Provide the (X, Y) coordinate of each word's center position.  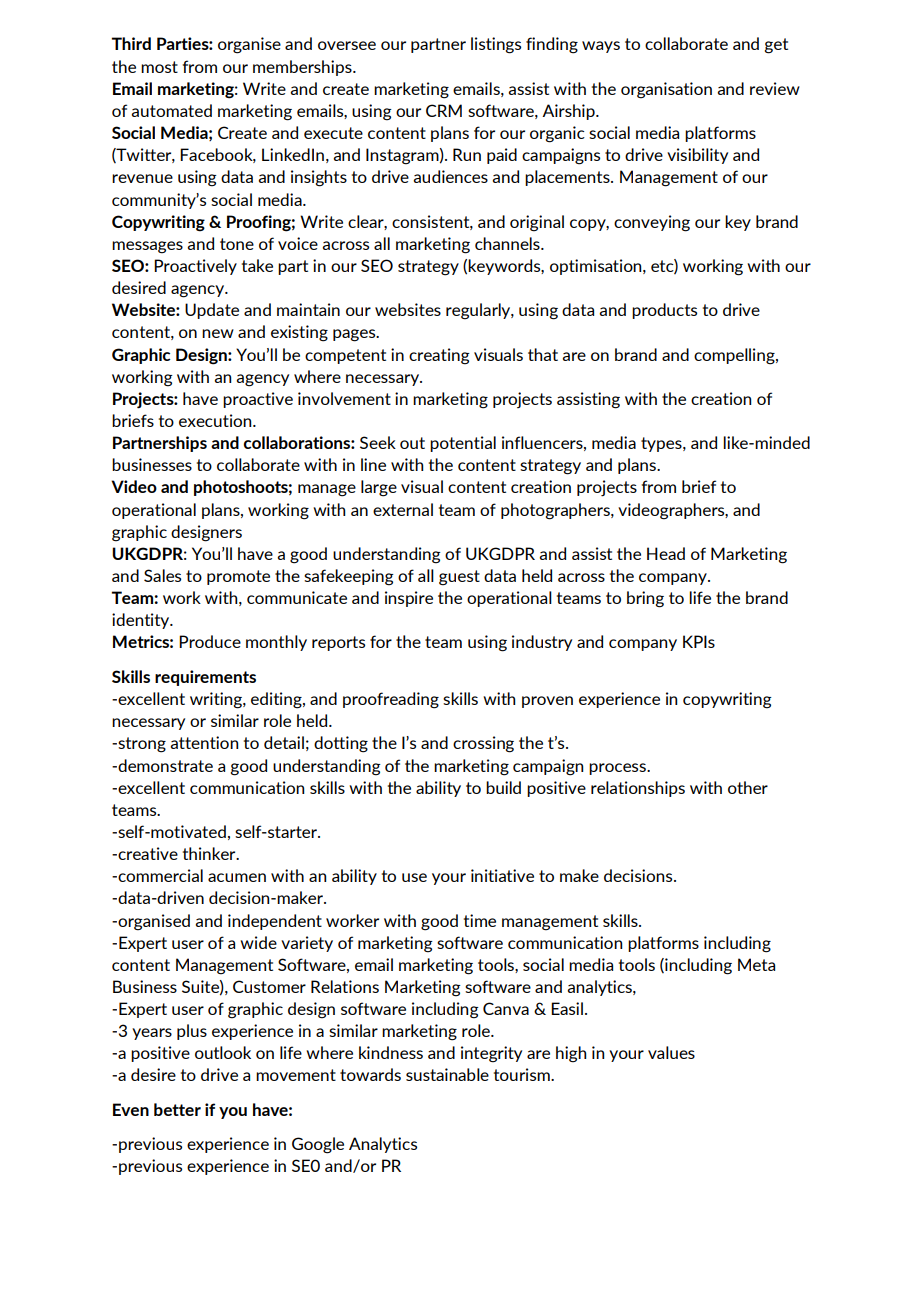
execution (216, 420)
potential (463, 444)
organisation (666, 90)
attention (204, 742)
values (671, 1052)
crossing (483, 744)
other (748, 787)
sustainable (447, 1074)
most (159, 67)
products (664, 311)
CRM (444, 110)
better (177, 1109)
